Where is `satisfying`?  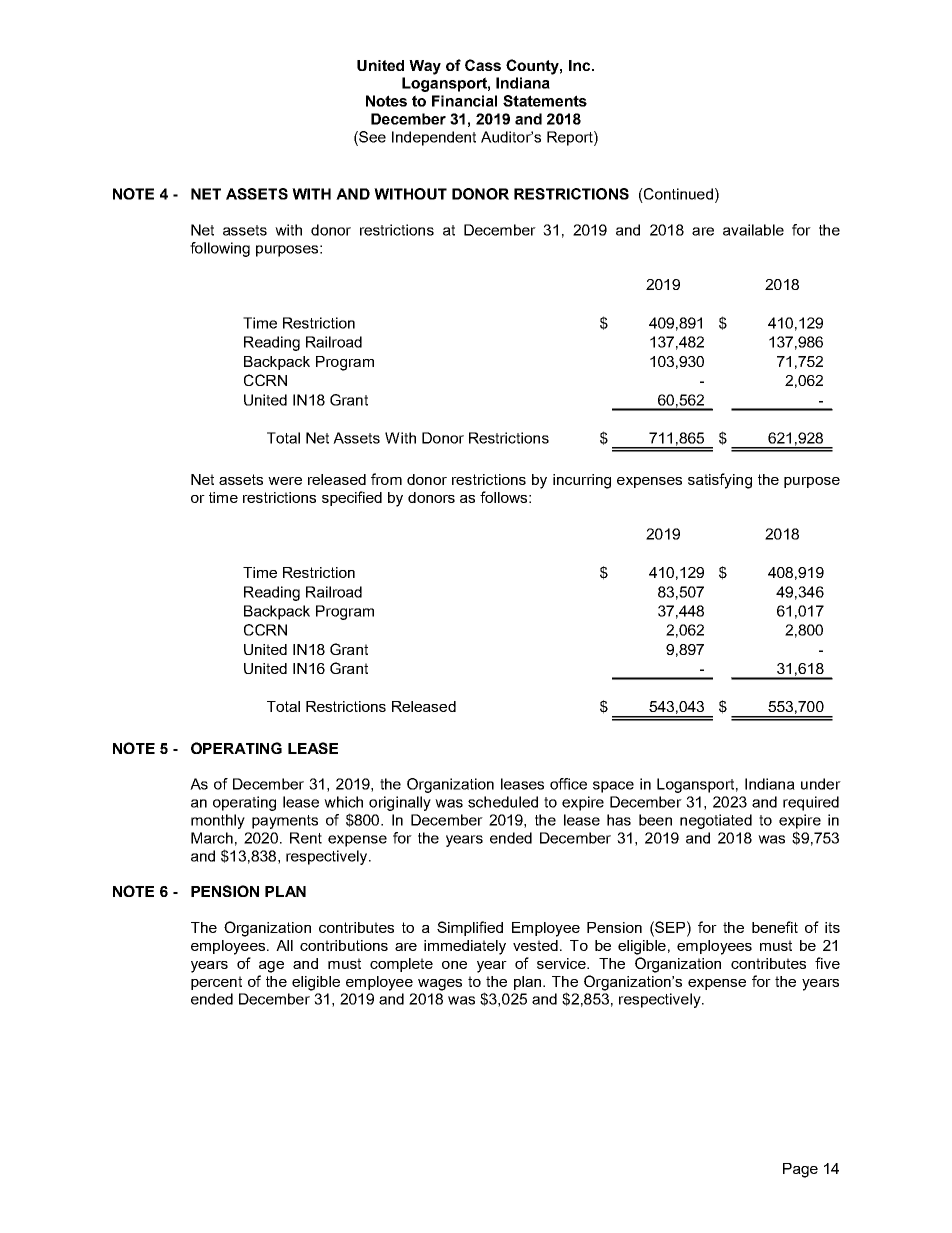 satisfying is located at coordinates (720, 481).
